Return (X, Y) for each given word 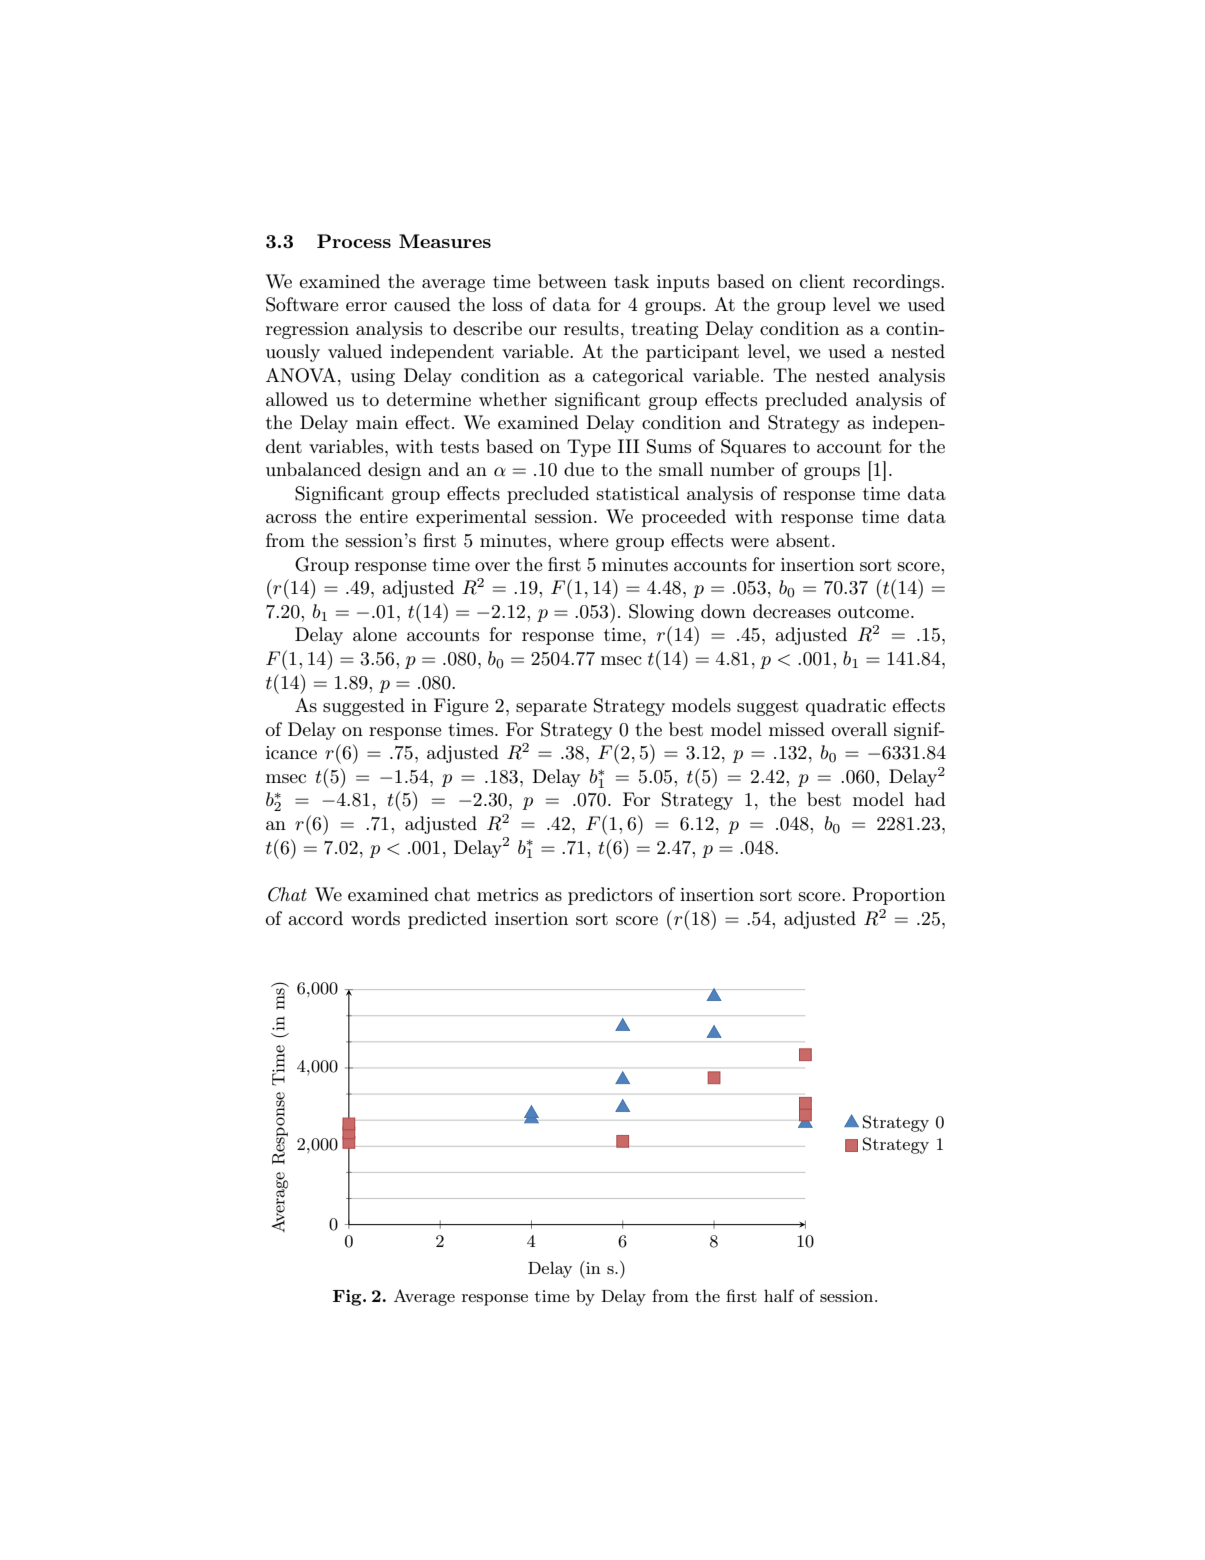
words (375, 918)
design (394, 471)
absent (803, 540)
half (779, 1295)
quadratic (846, 707)
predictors (610, 896)
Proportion (898, 896)
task (631, 281)
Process (354, 241)
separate (551, 708)
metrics (507, 894)
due (579, 469)
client (822, 281)
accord (315, 918)
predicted (447, 920)
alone (375, 634)
